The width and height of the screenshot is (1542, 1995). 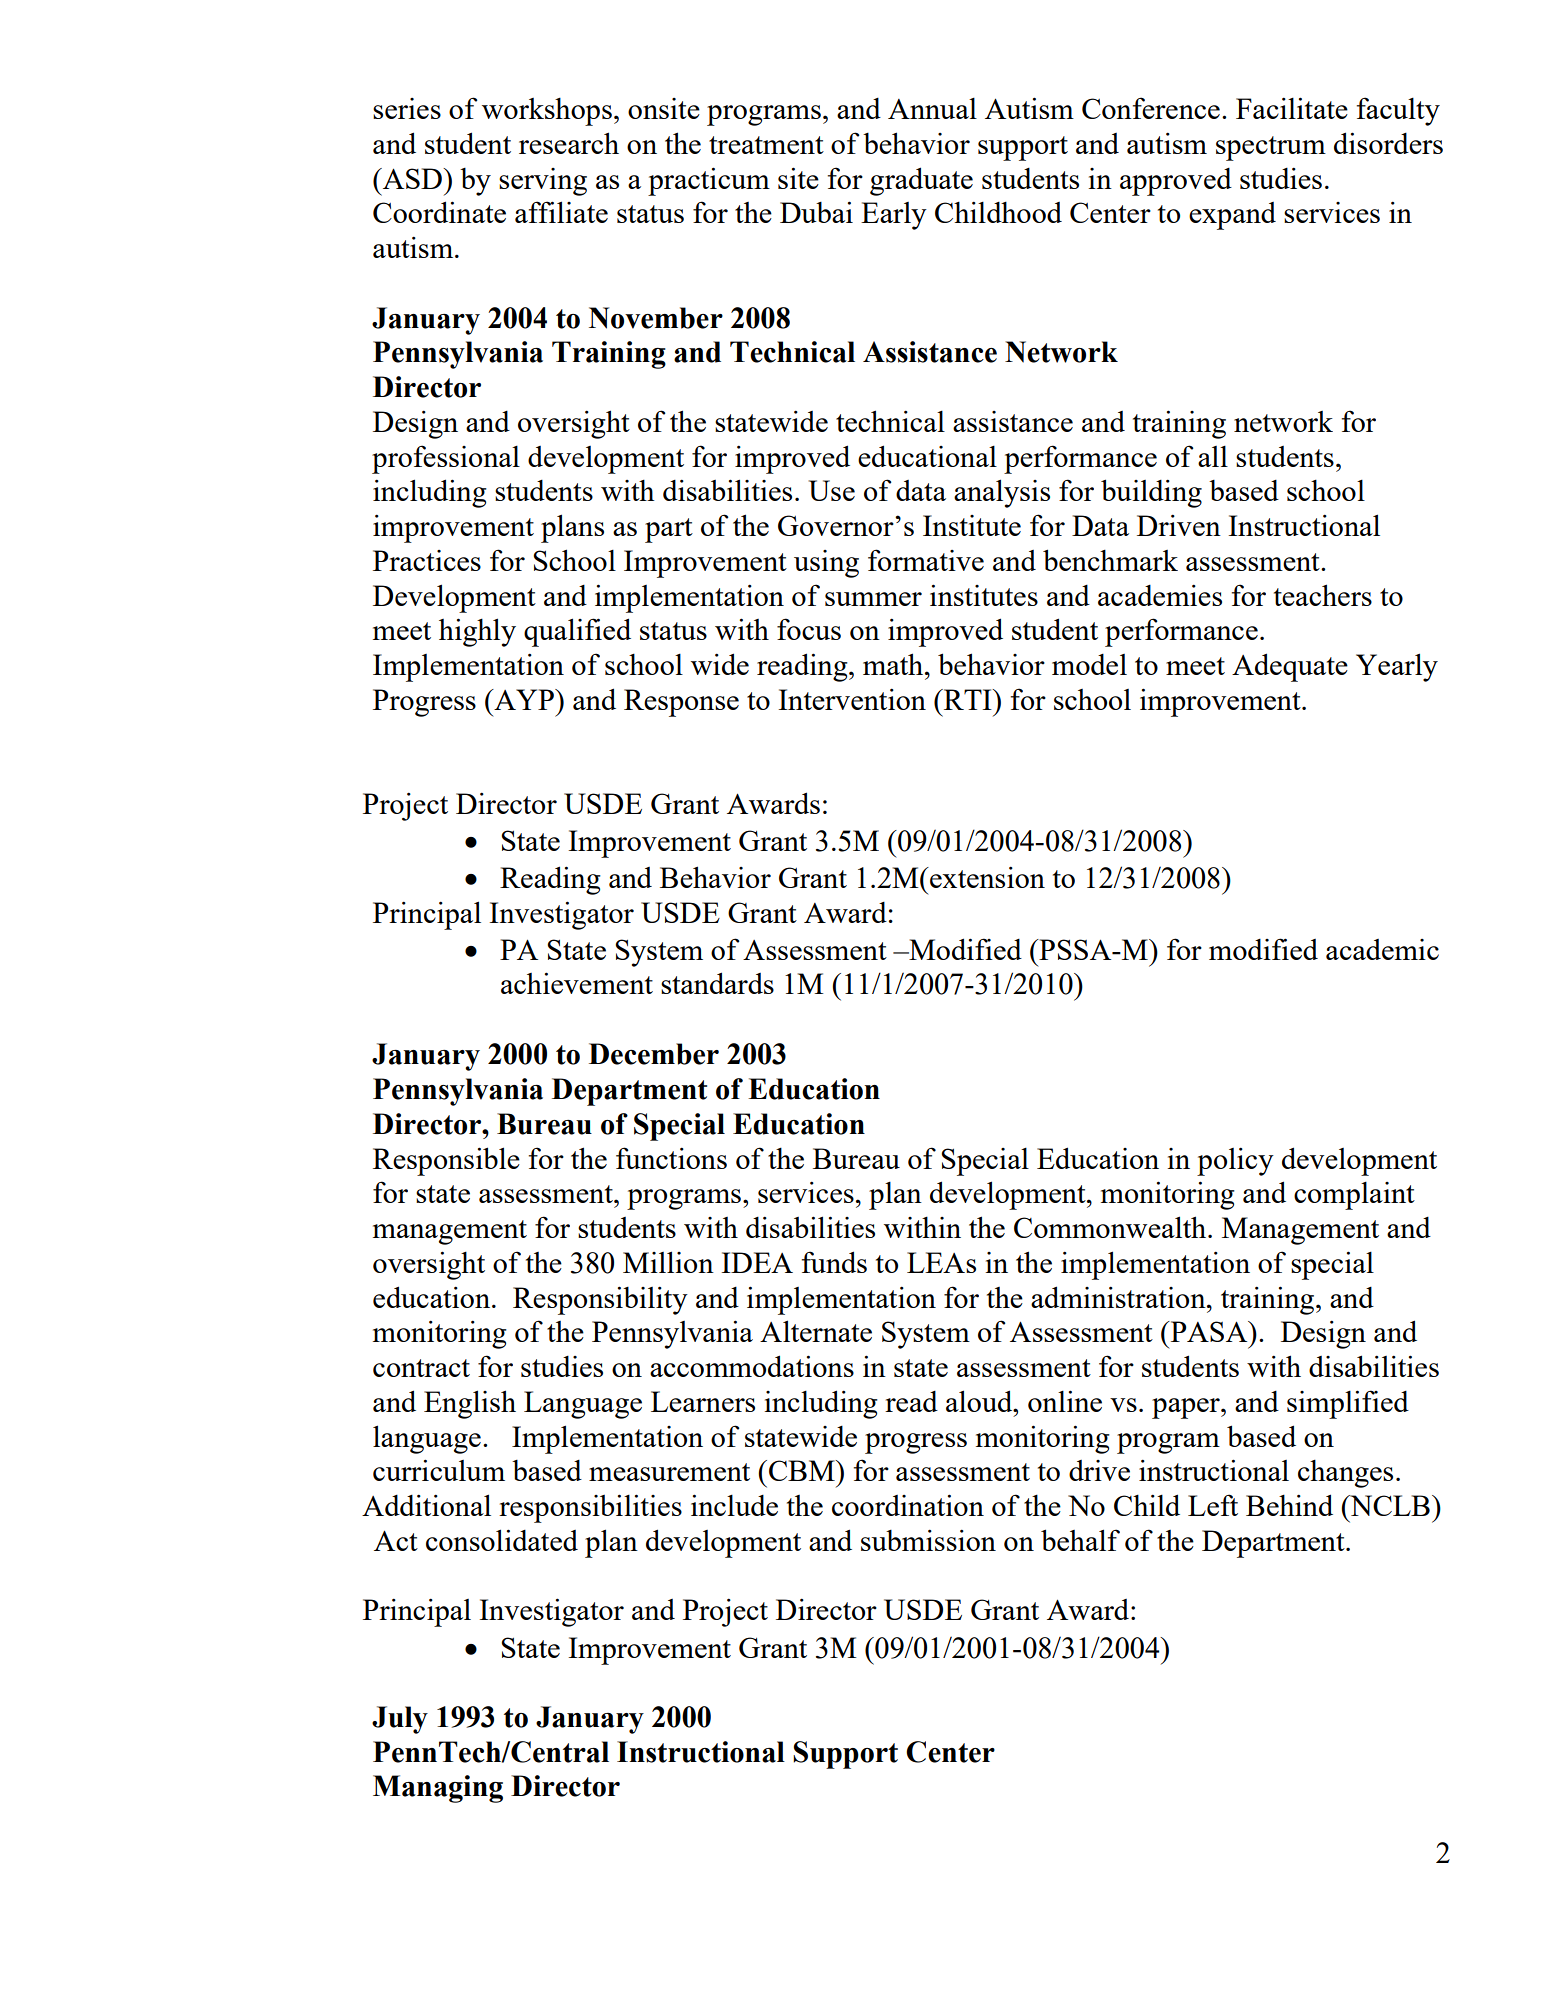 I want to click on academic, so click(x=1382, y=949).
